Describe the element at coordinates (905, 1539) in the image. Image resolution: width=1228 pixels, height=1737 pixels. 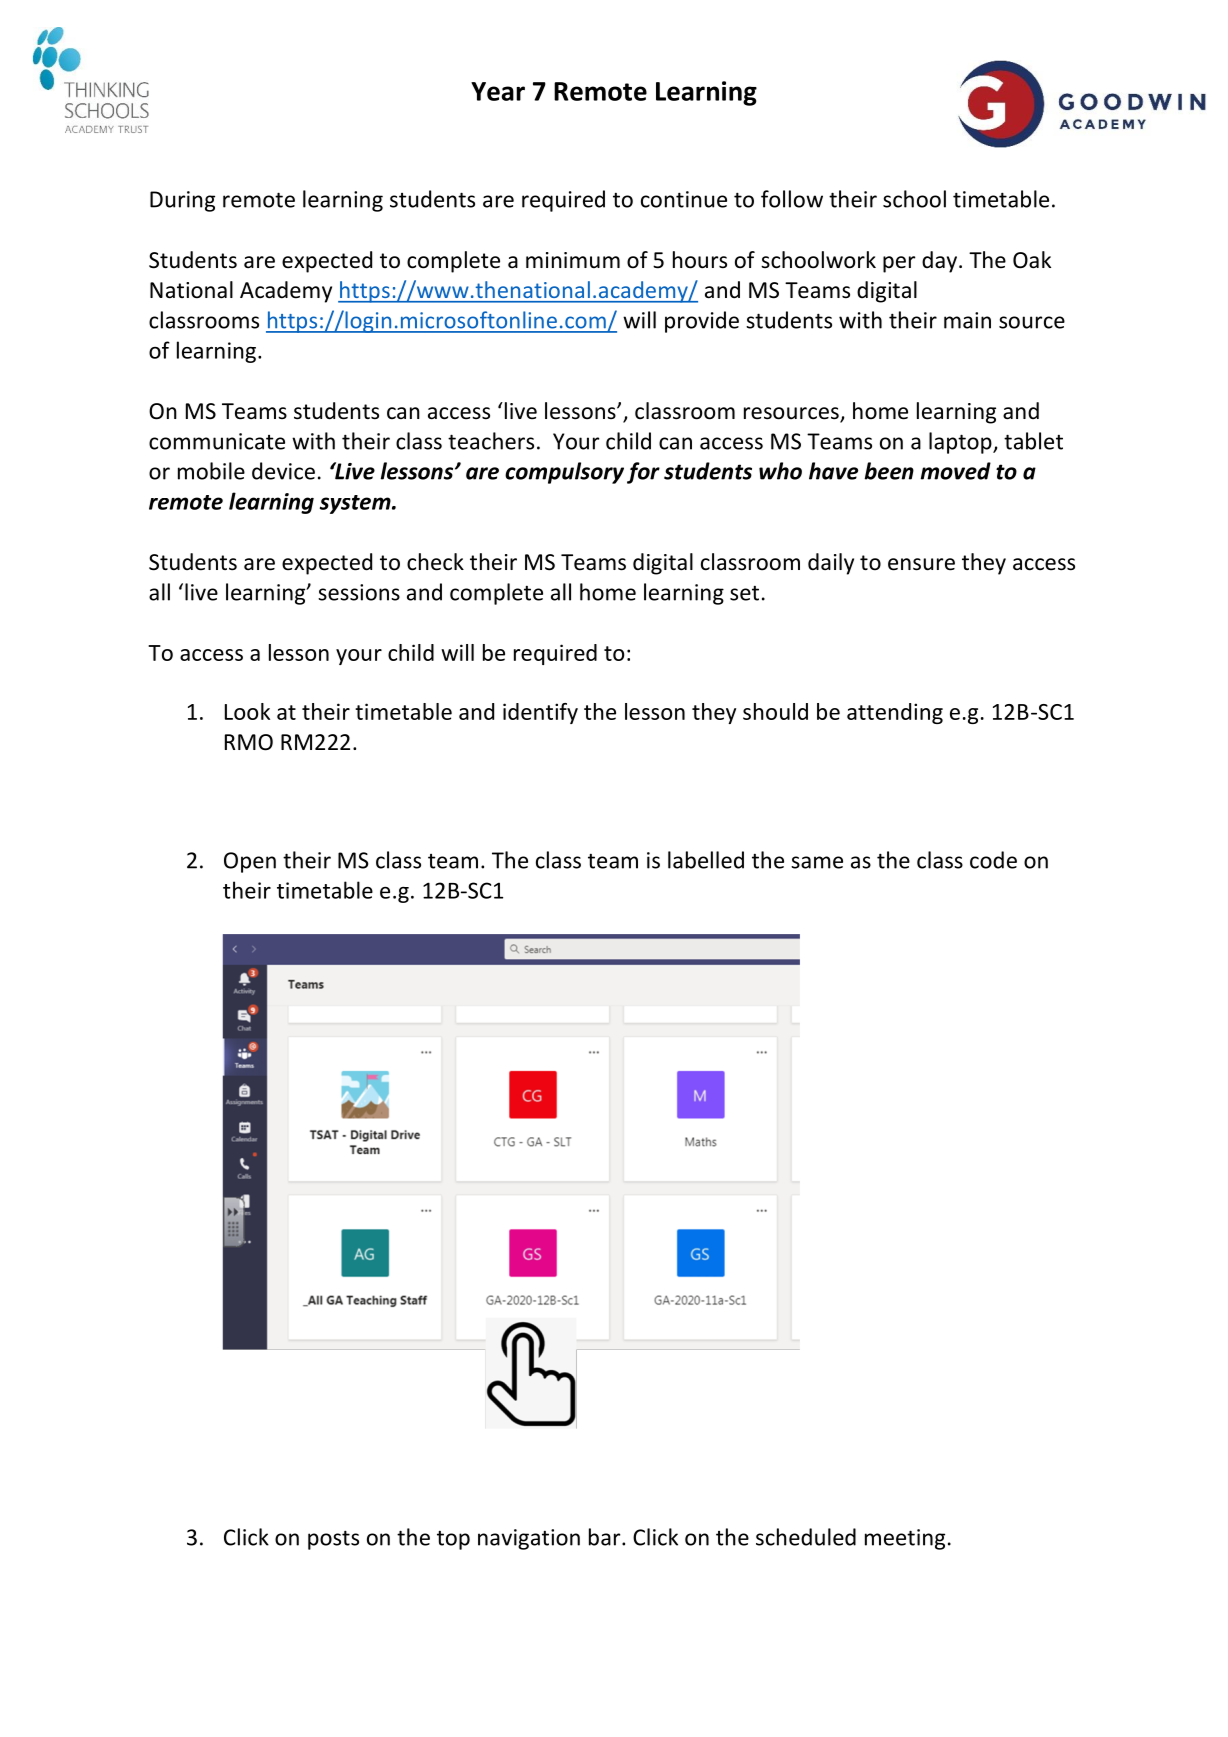
I see `meeting` at that location.
